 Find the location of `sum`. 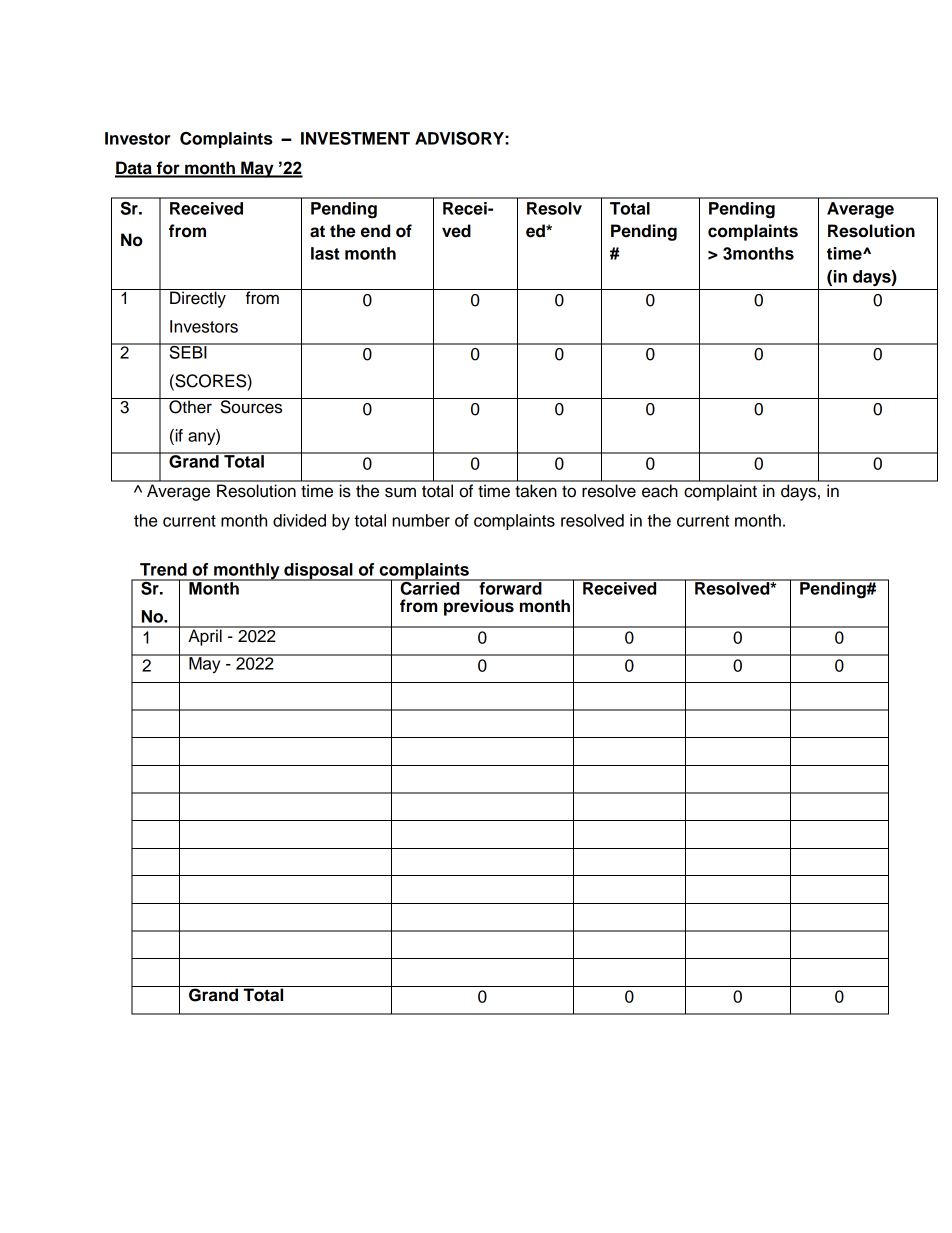

sum is located at coordinates (400, 492).
